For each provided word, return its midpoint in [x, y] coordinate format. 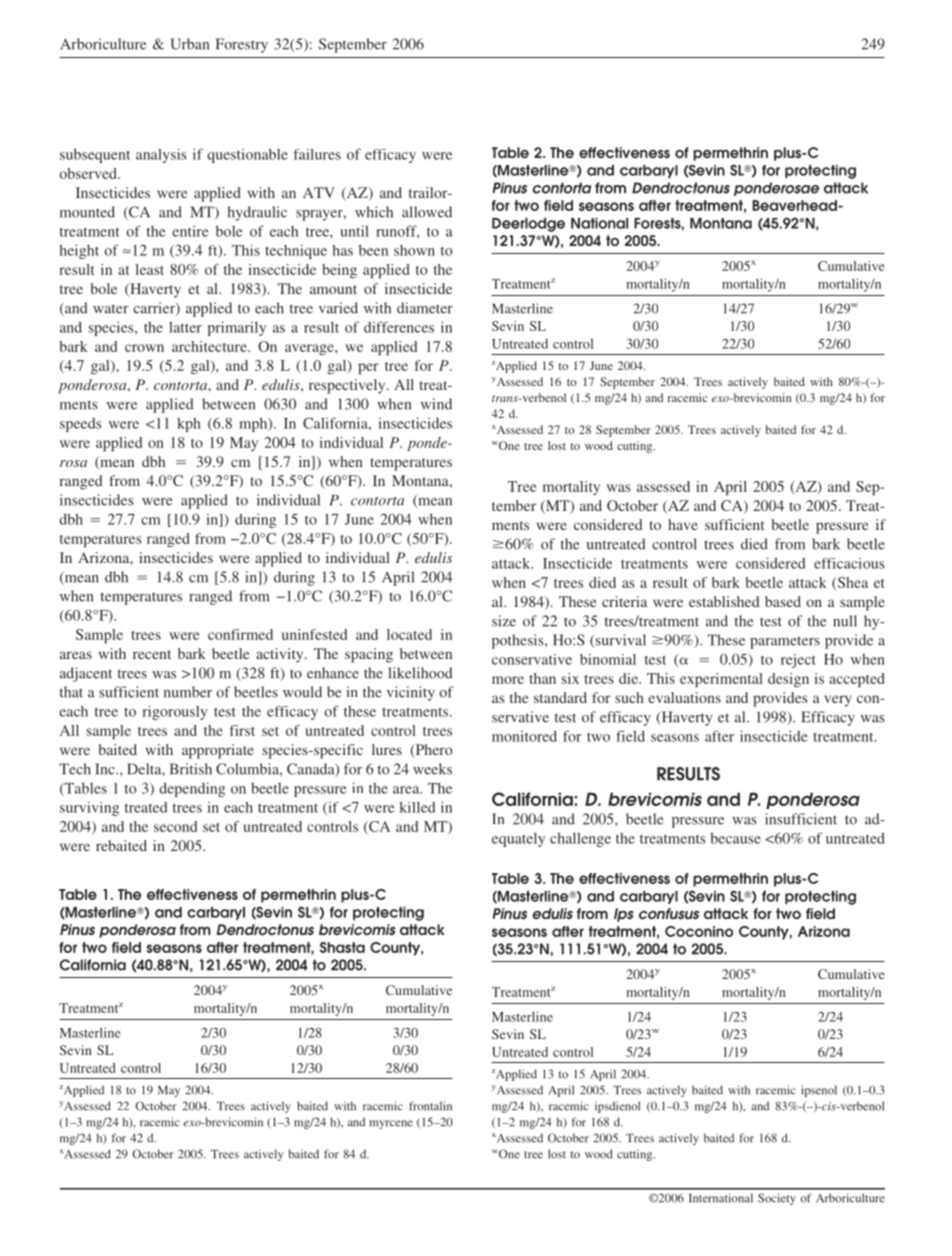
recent [152, 654]
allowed [427, 212]
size [504, 621]
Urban [189, 44]
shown [414, 250]
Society [777, 1199]
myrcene [391, 1124]
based [783, 601]
